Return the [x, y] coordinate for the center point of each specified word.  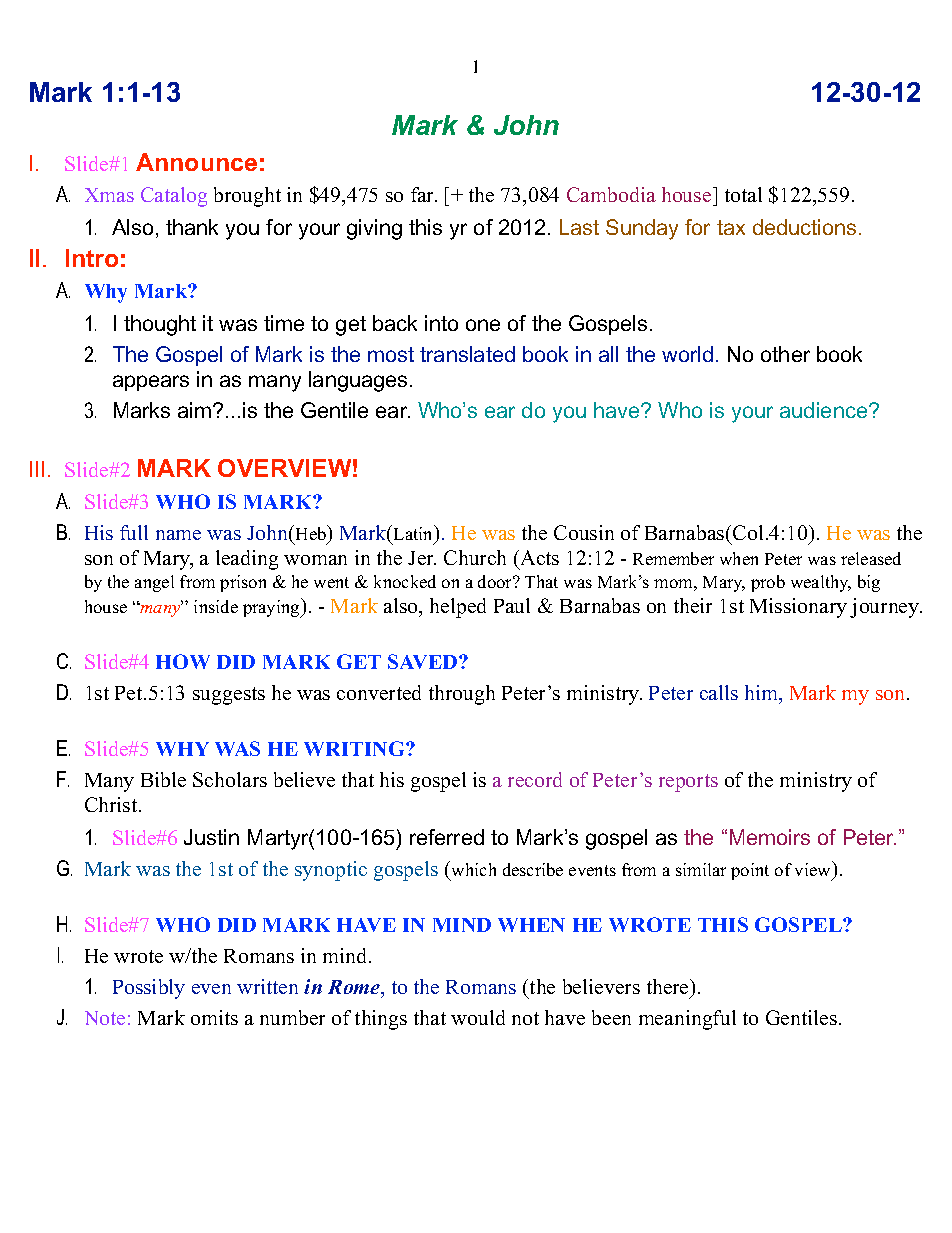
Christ [112, 804]
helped [458, 608]
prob [768, 583]
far [424, 194]
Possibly [149, 989]
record [535, 779]
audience [825, 410]
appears [151, 383]
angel [154, 583]
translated [467, 354]
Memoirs [770, 837]
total [743, 194]
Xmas [109, 195]
